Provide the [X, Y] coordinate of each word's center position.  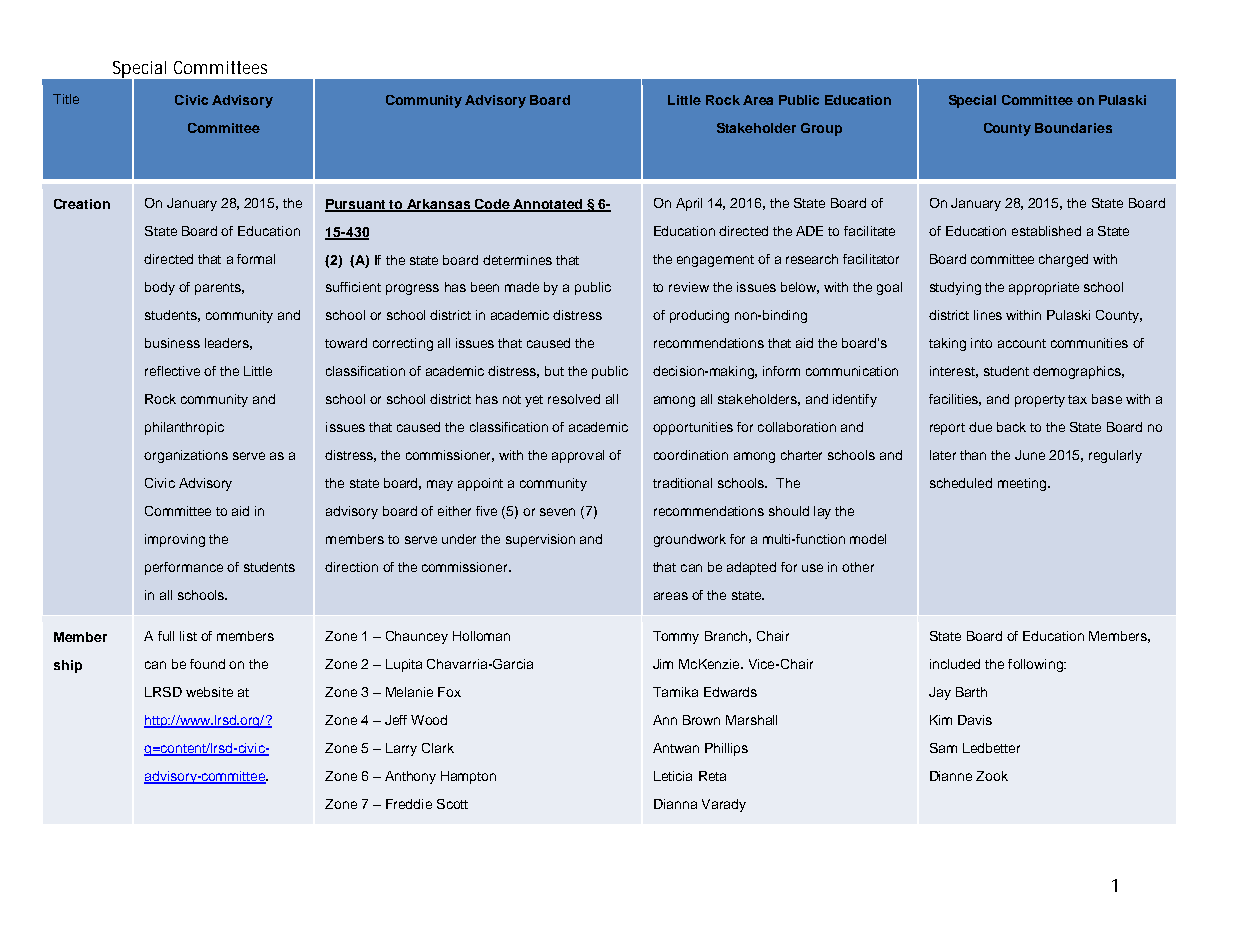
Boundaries [1073, 128]
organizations [186, 456]
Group [821, 129]
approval [578, 456]
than [973, 455]
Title [66, 99]
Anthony [410, 777]
